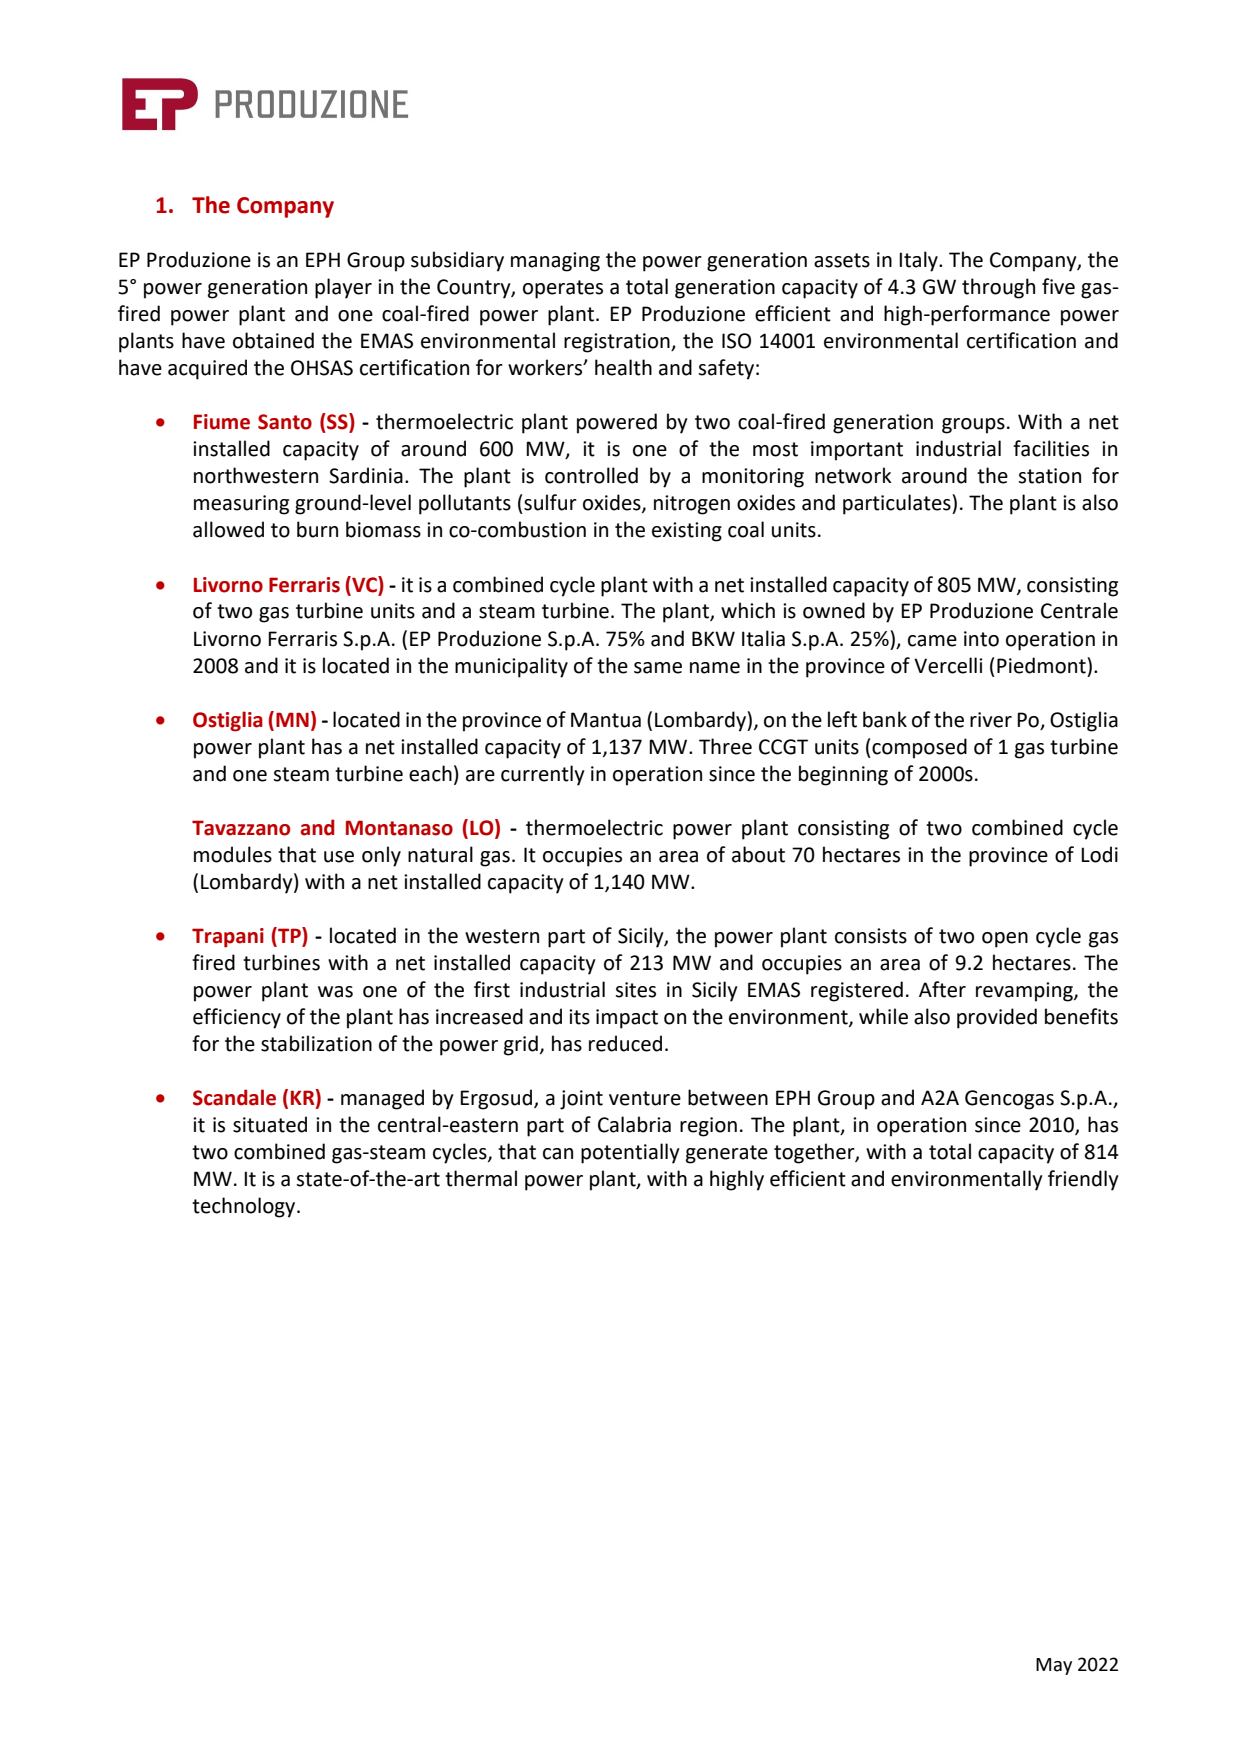  What do you see at coordinates (635, 990) in the screenshot?
I see `sites` at bounding box center [635, 990].
